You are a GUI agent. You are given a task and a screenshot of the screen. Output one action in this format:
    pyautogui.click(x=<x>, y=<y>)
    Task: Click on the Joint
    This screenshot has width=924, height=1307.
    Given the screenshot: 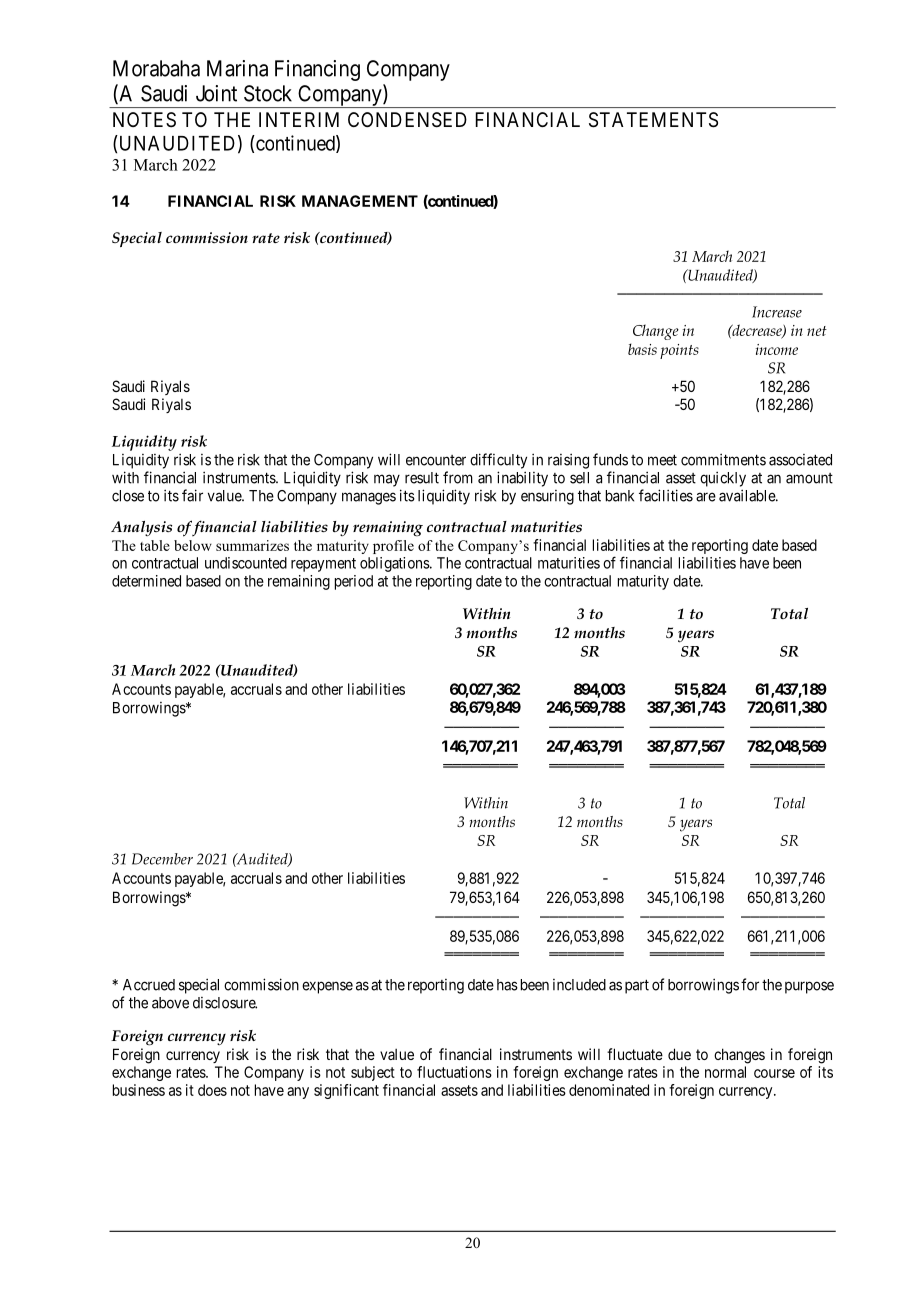 What is the action you would take?
    pyautogui.click(x=216, y=93)
